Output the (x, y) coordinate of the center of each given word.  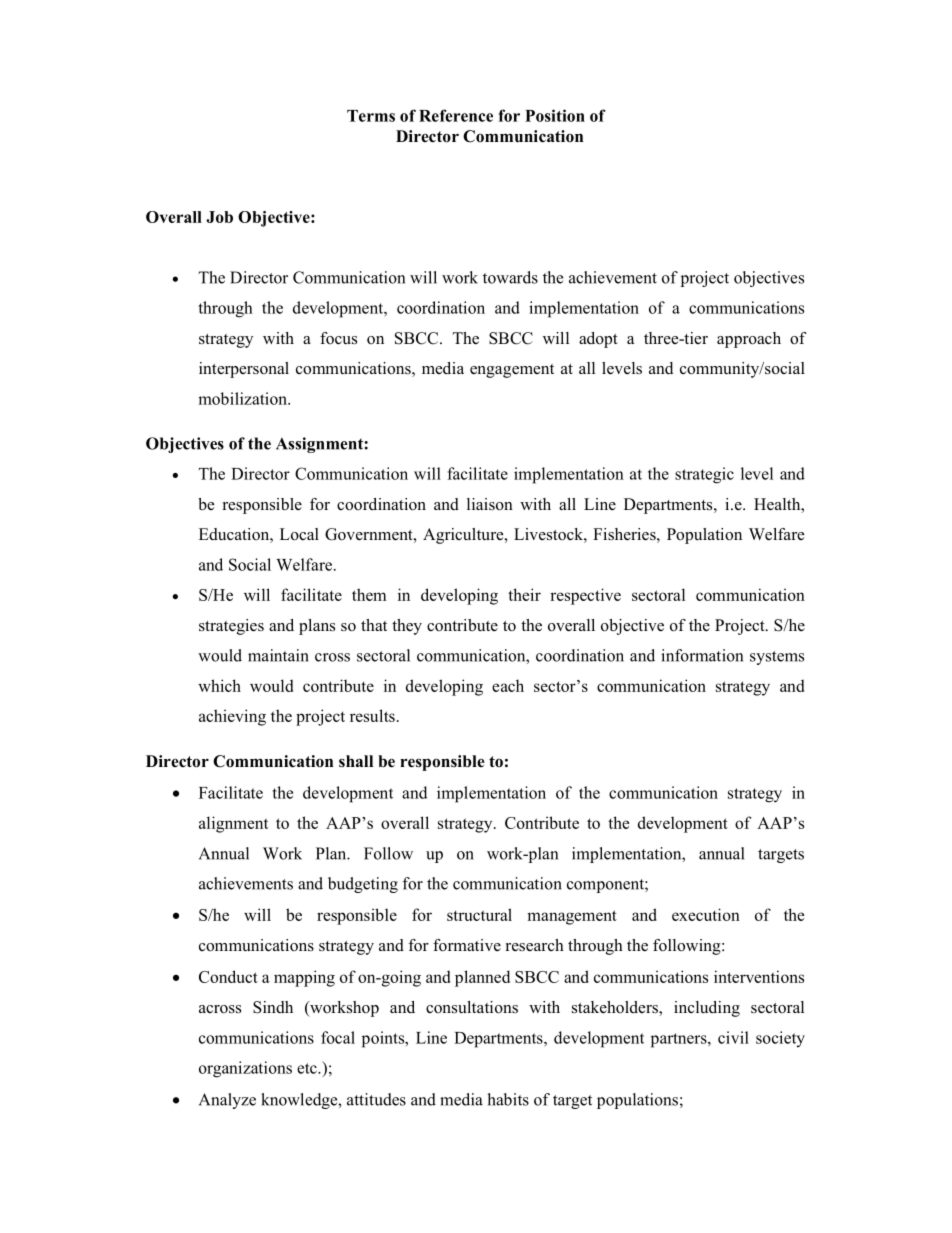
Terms (371, 116)
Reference (456, 115)
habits (508, 1099)
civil (733, 1037)
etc (308, 1068)
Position (555, 115)
